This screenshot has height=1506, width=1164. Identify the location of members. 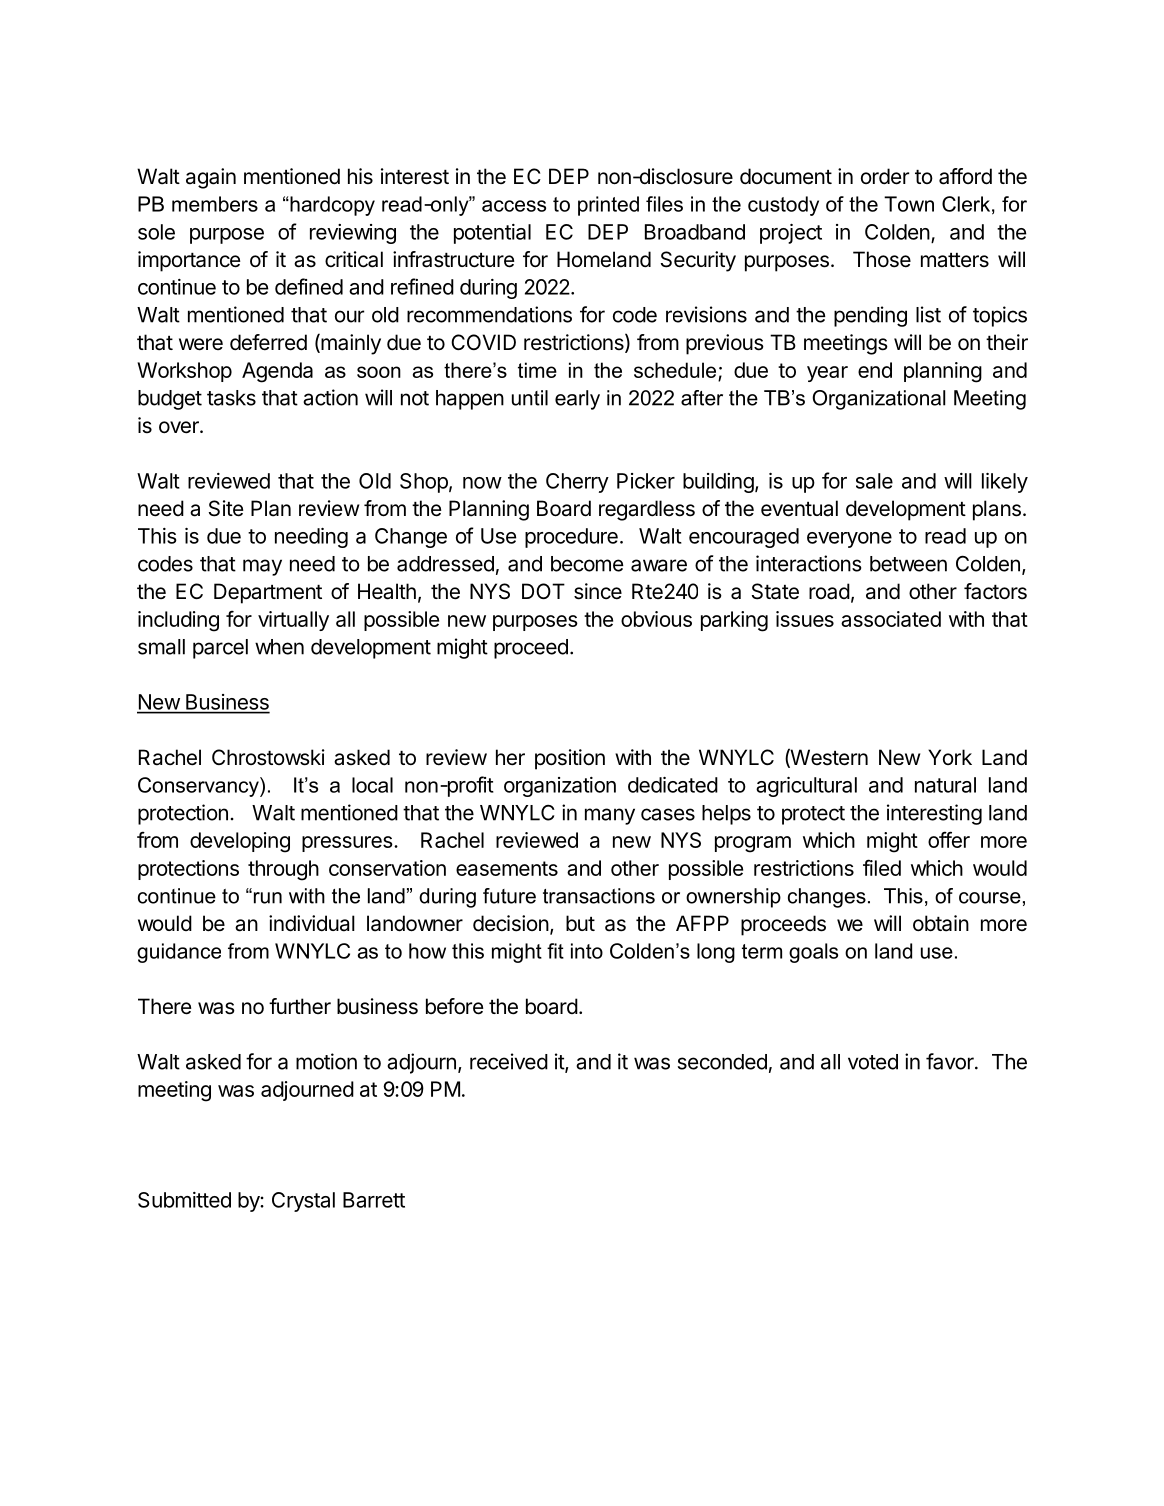
(215, 204).
